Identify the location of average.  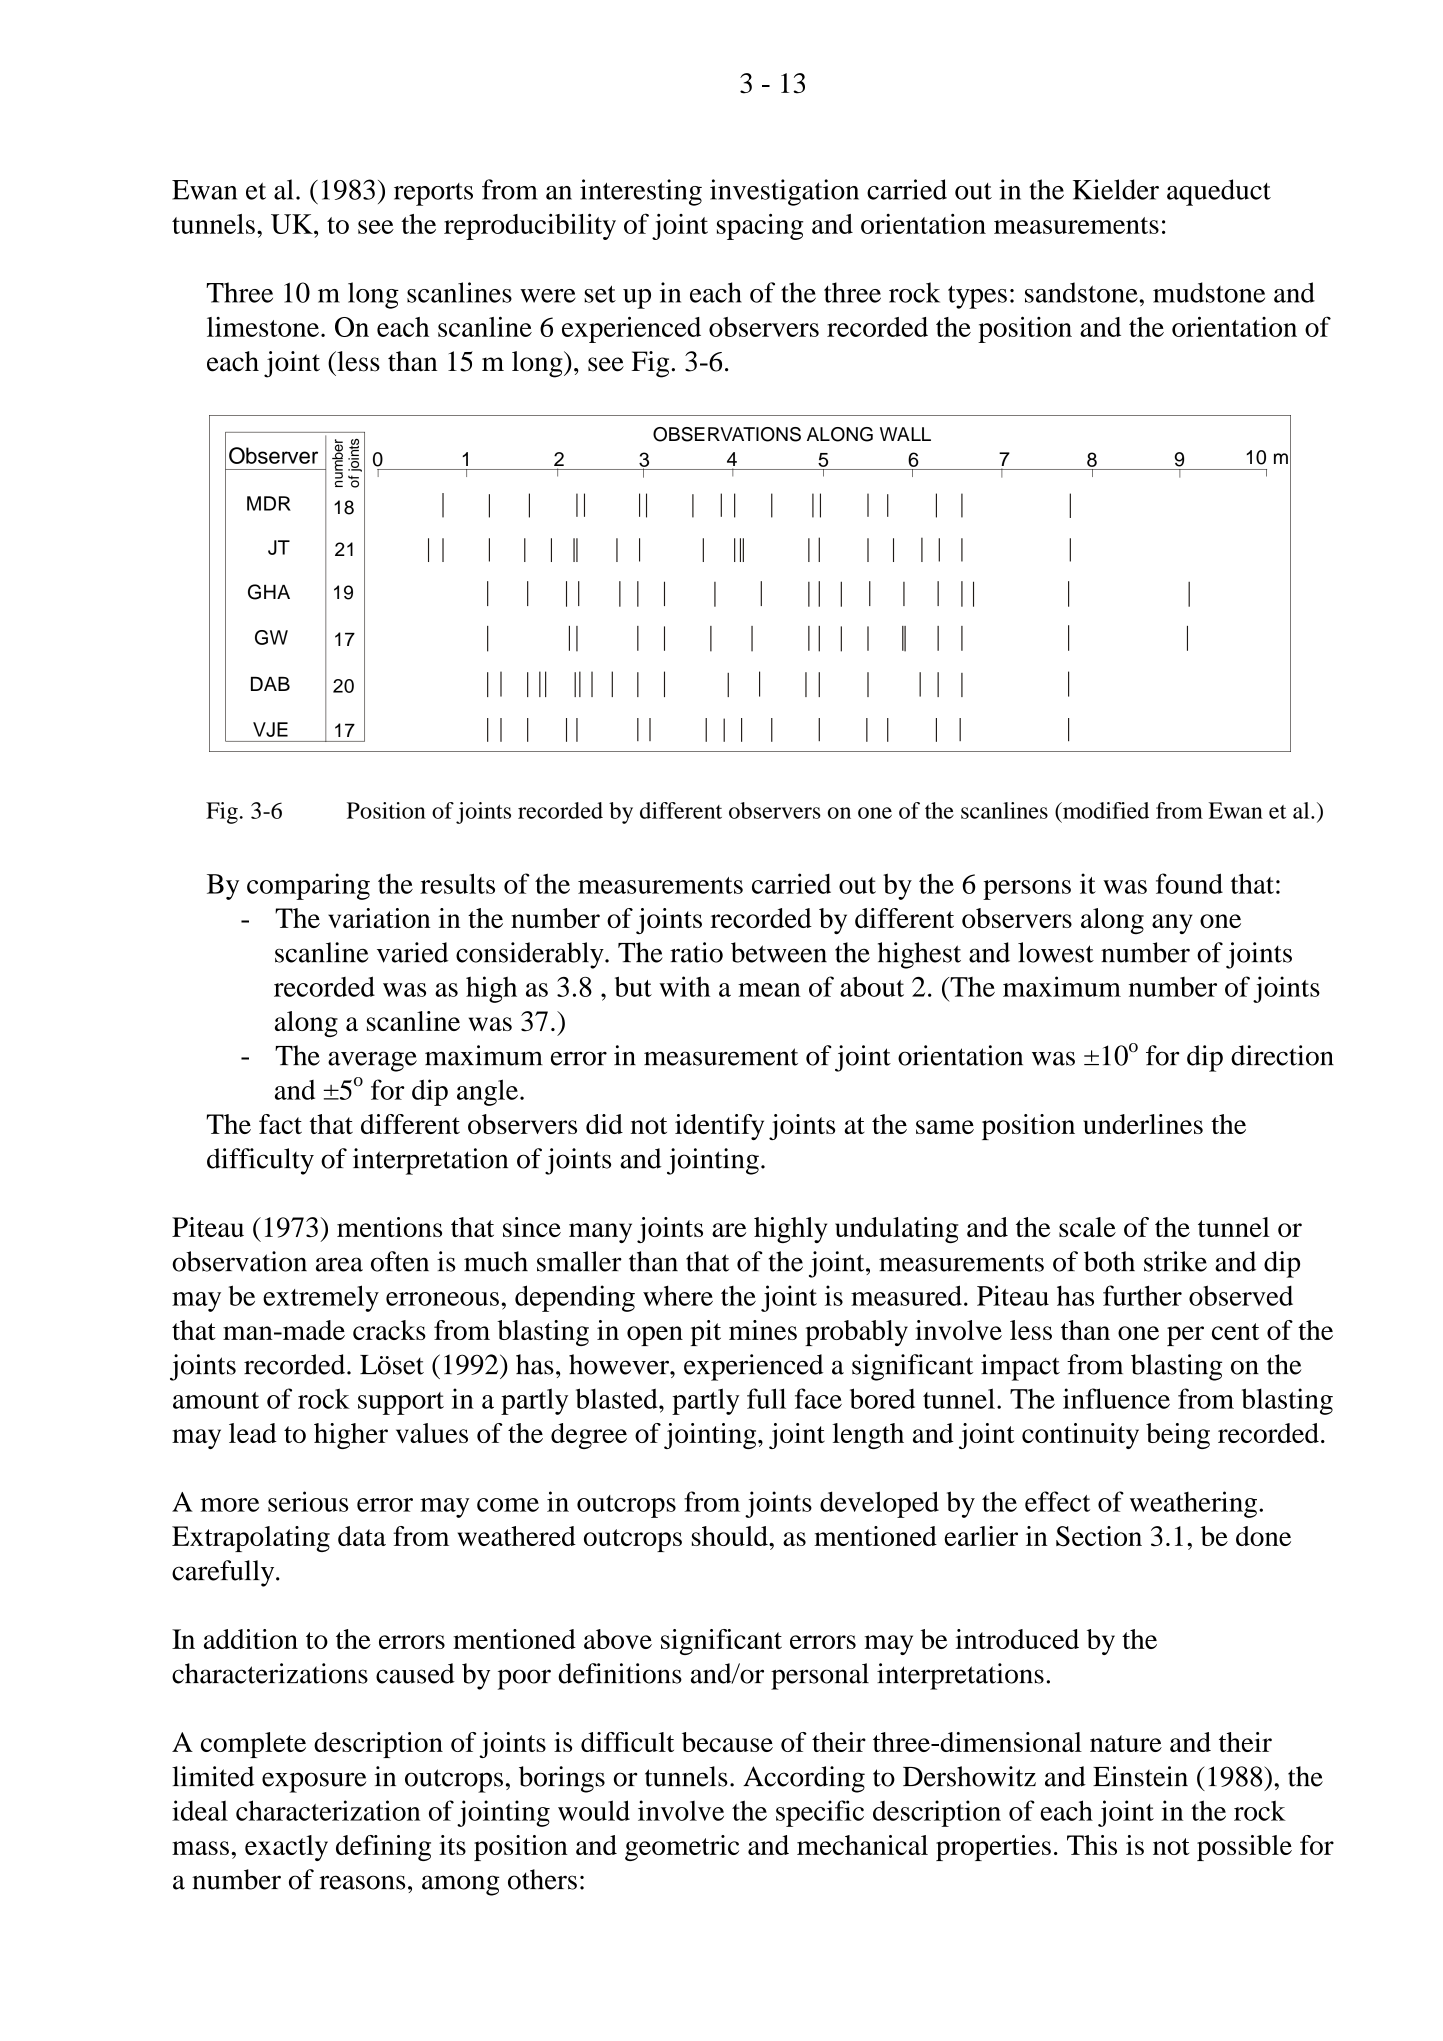
(372, 1061).
